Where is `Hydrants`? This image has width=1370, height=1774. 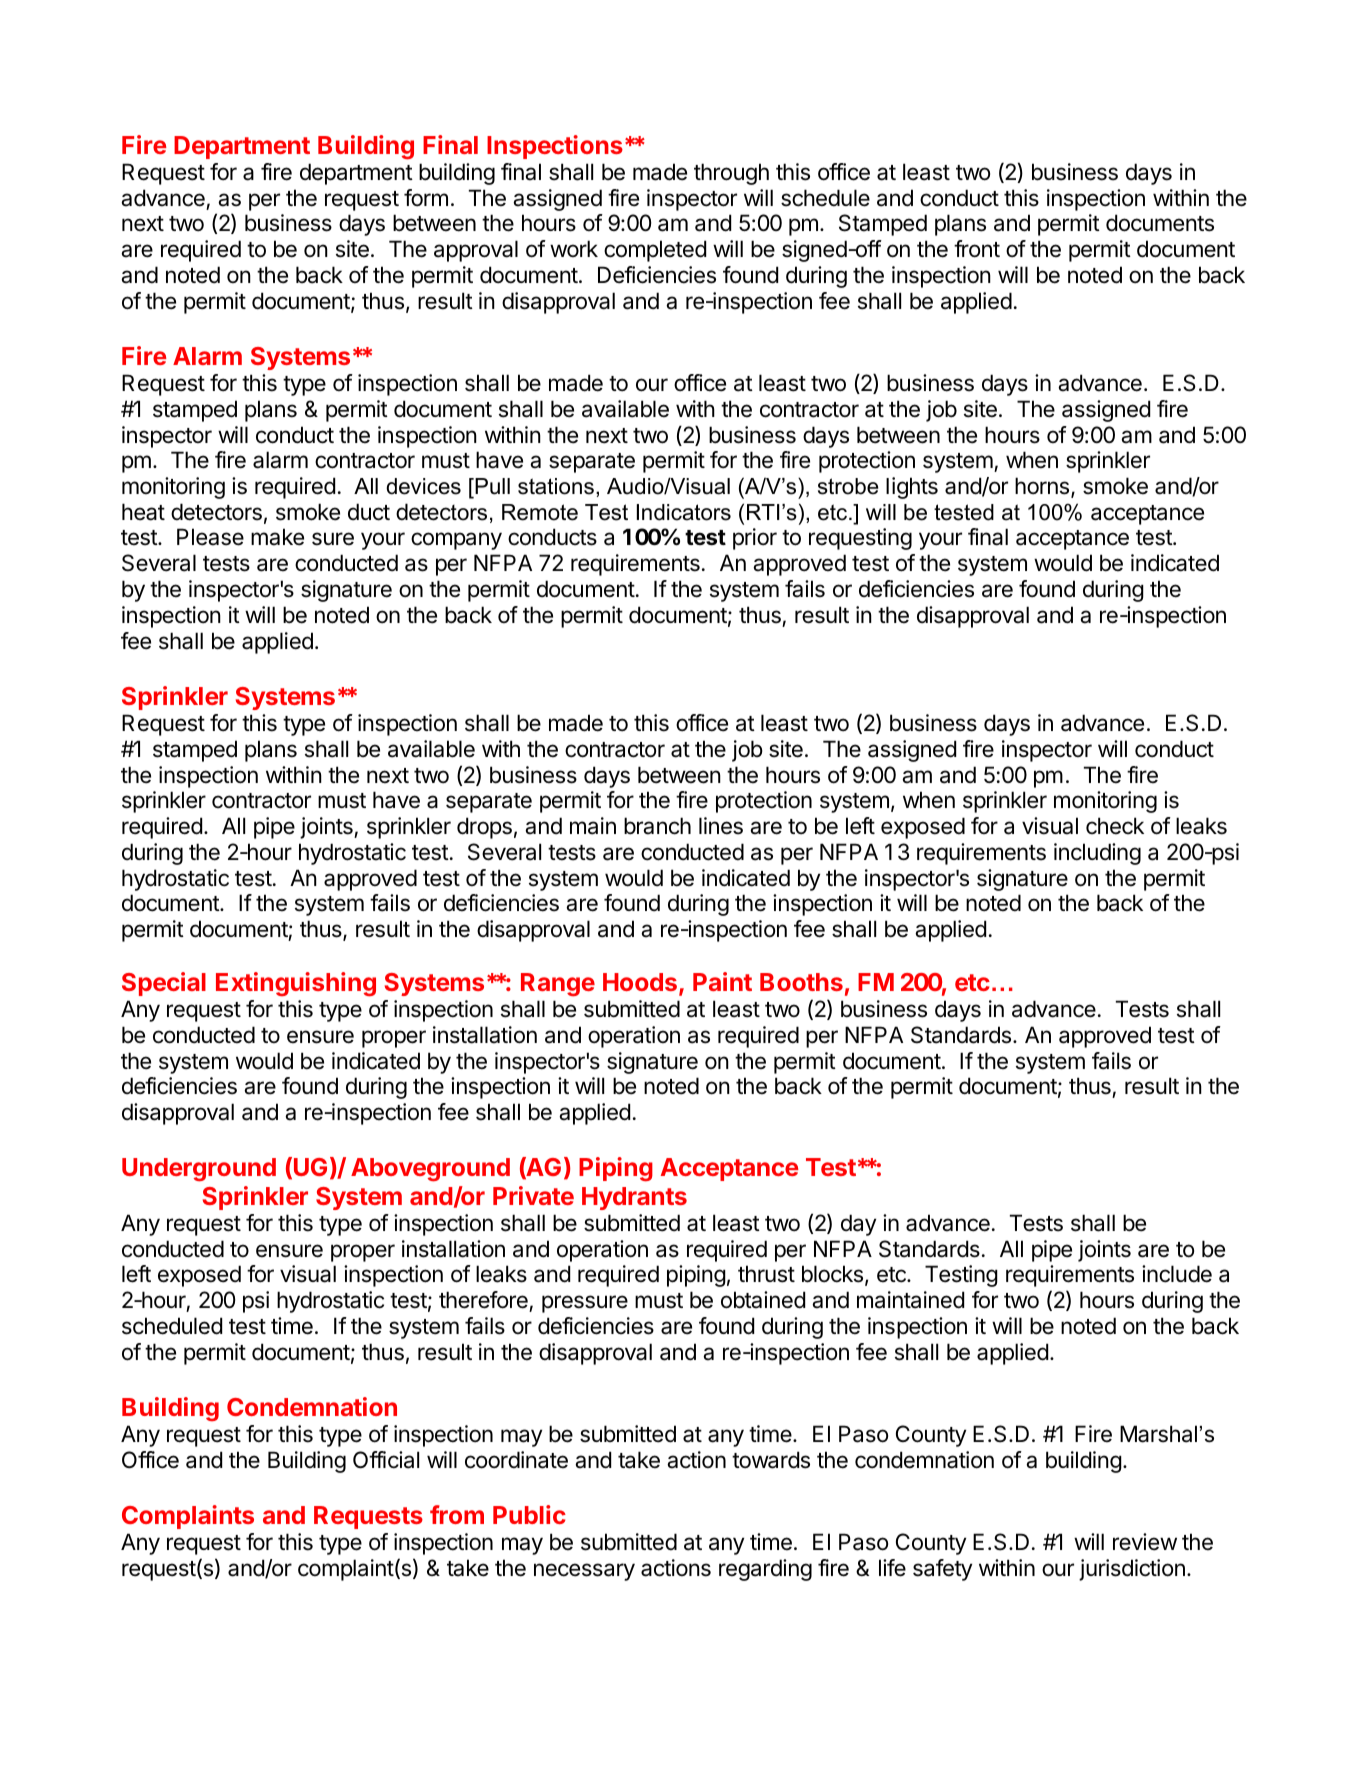
Hydrants is located at coordinates (634, 1198).
